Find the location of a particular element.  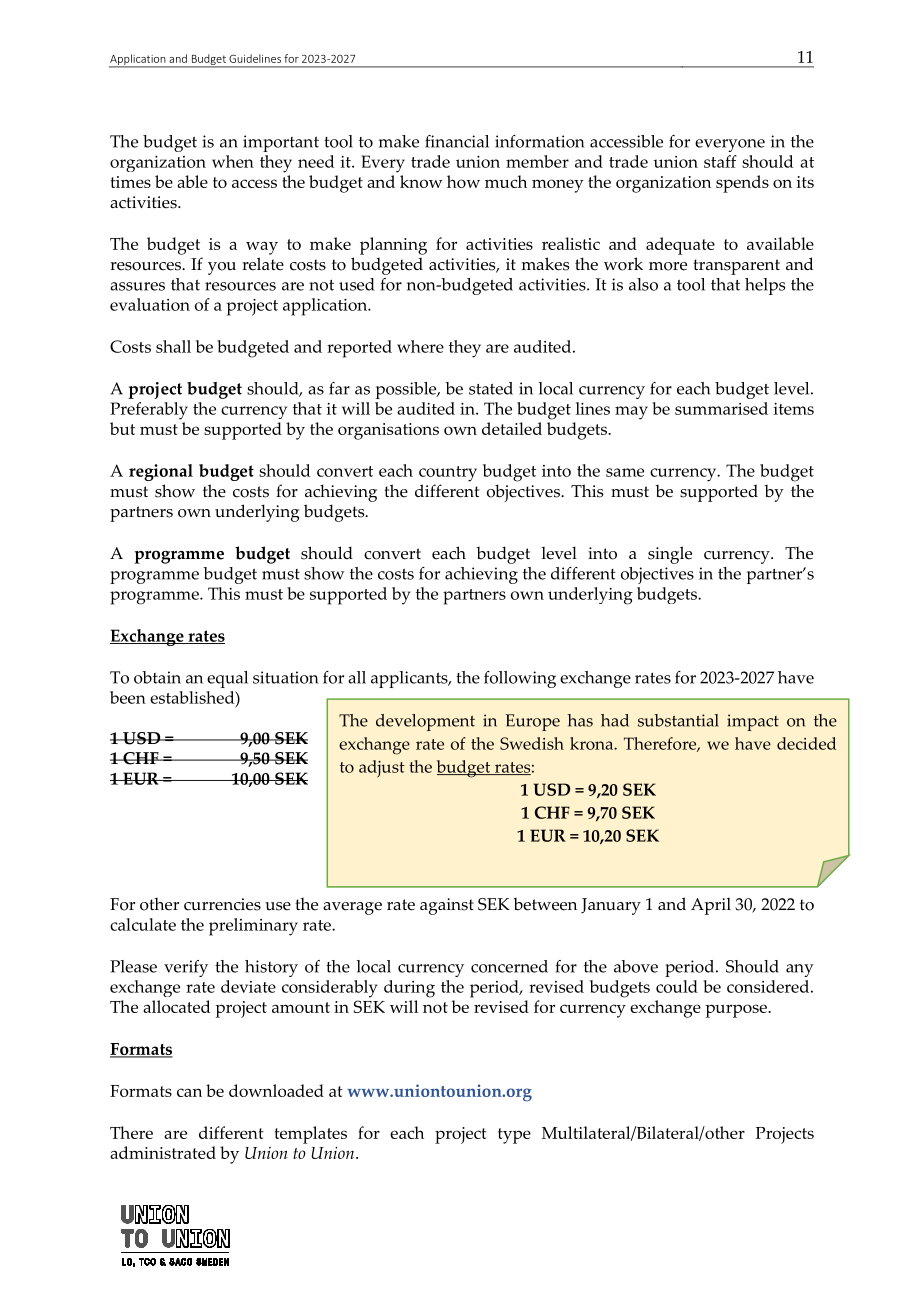

where is located at coordinates (420, 346).
